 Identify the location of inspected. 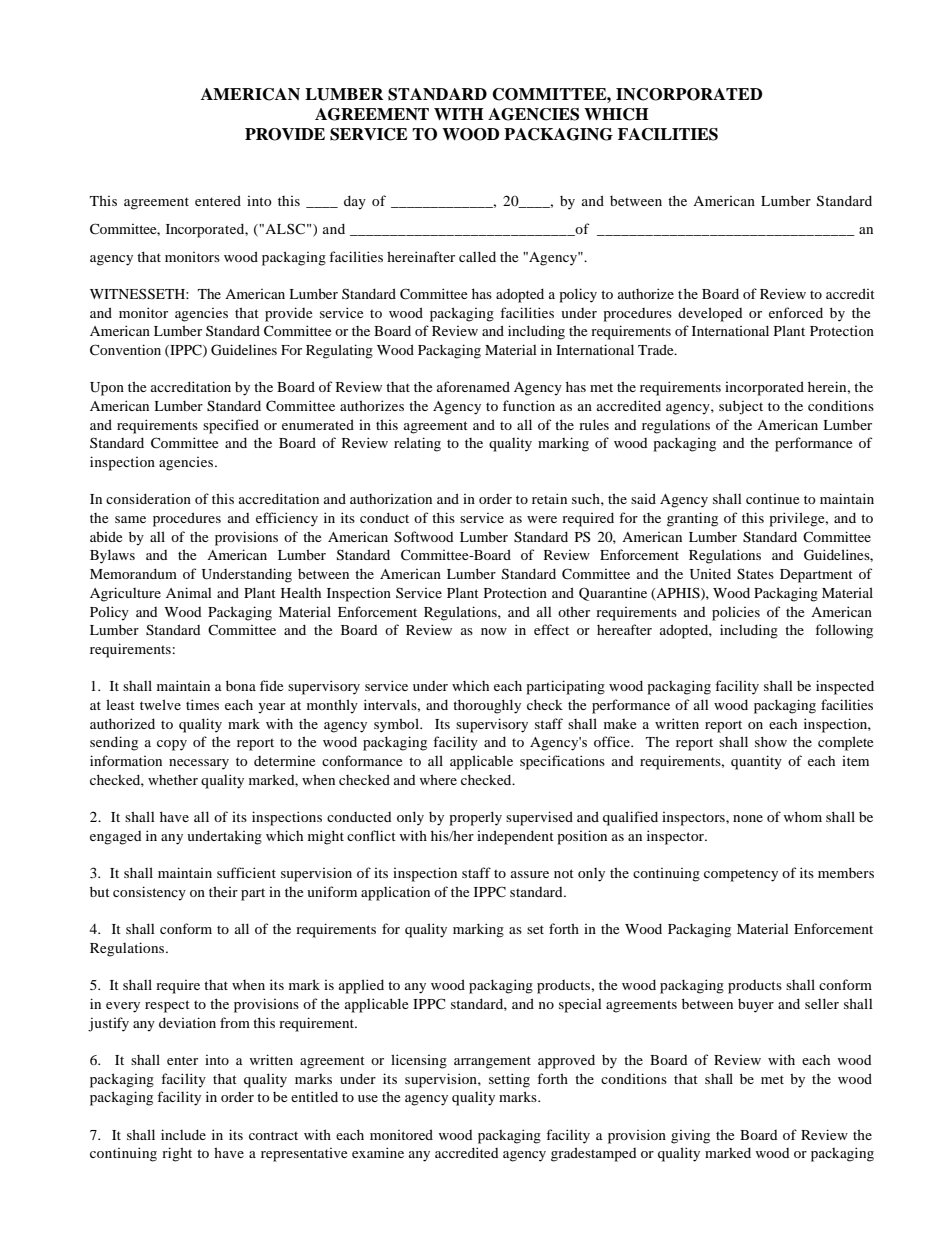
(845, 687).
